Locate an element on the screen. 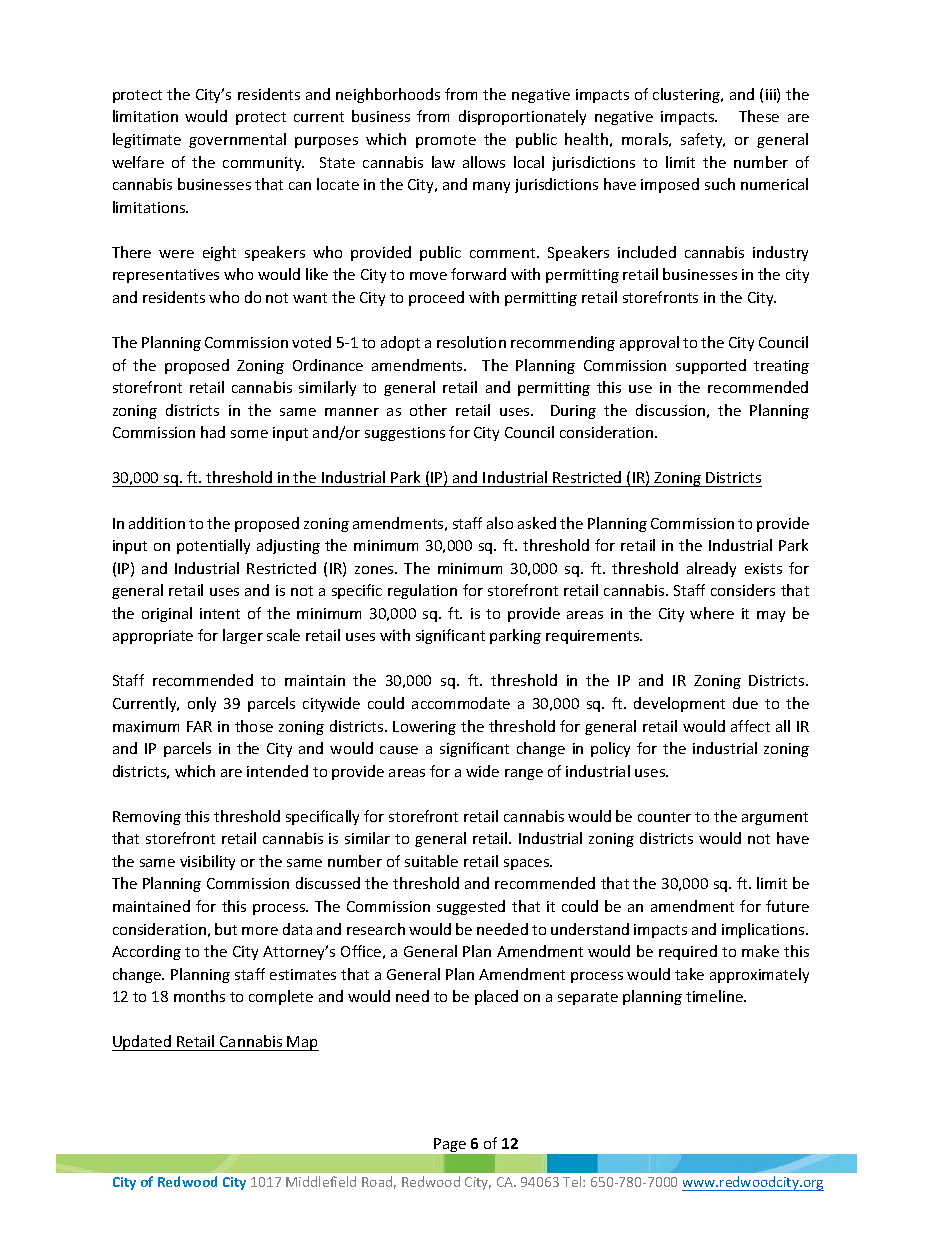 Image resolution: width=952 pixels, height=1233 pixels. had is located at coordinates (213, 432).
